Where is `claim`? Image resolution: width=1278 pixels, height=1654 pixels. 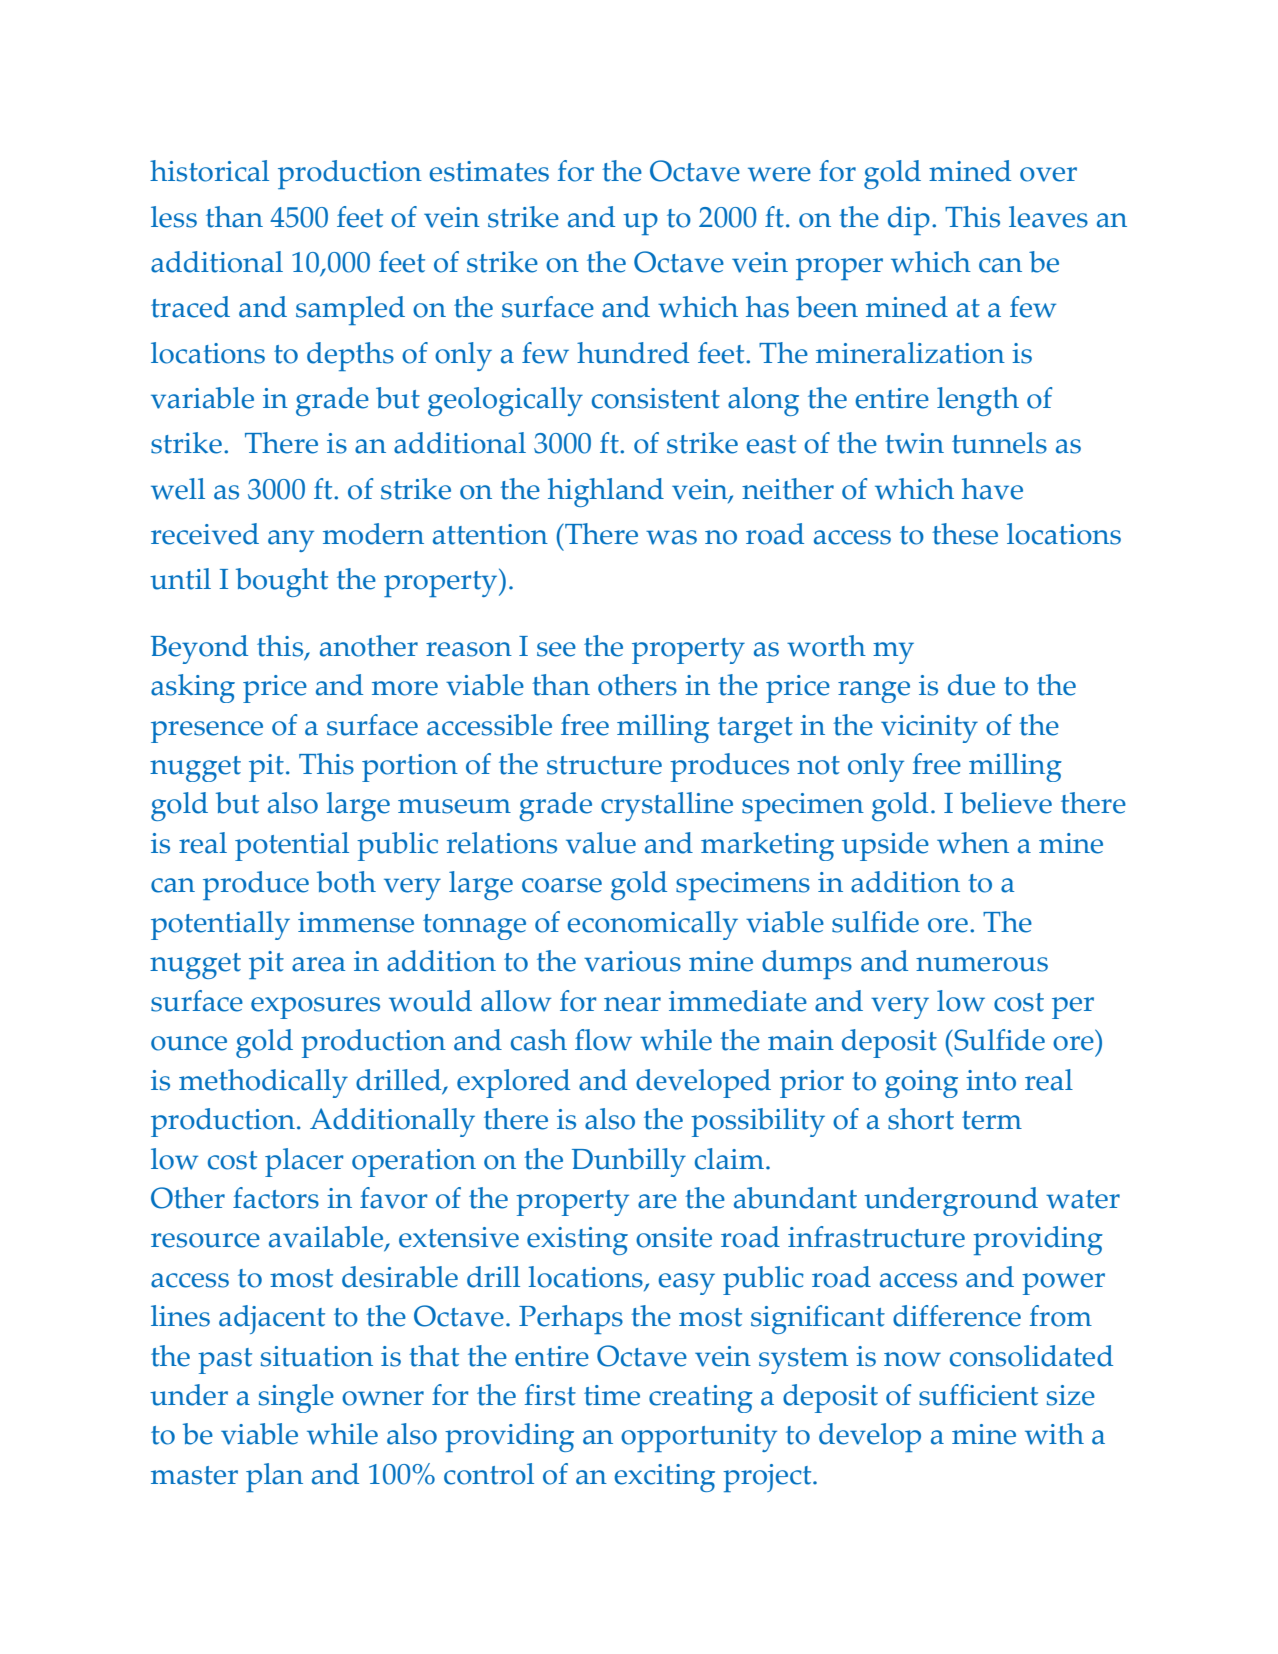
claim is located at coordinates (729, 1159).
